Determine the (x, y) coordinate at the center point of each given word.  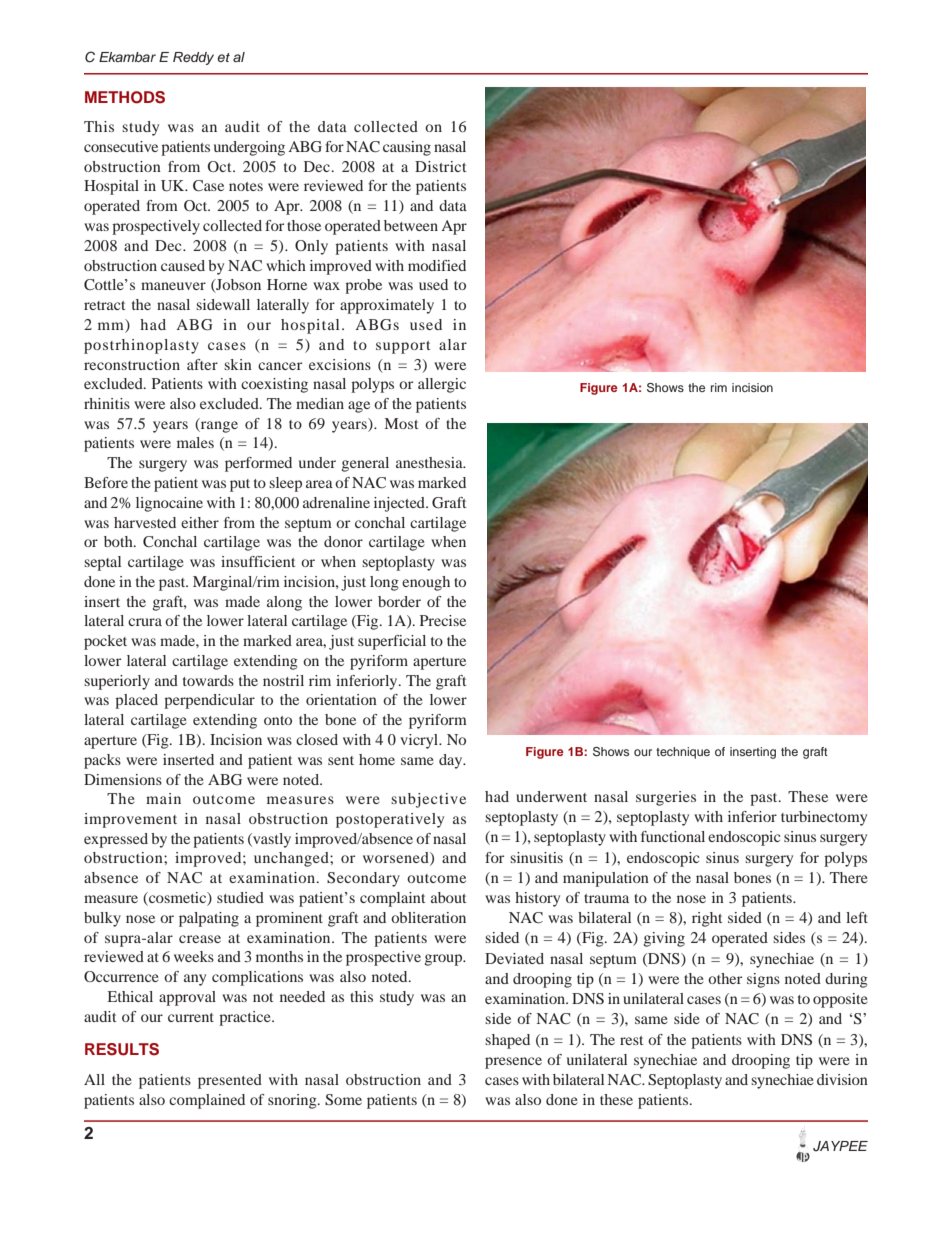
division (842, 1079)
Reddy (193, 58)
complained (207, 1101)
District (440, 166)
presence (513, 1063)
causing (407, 148)
